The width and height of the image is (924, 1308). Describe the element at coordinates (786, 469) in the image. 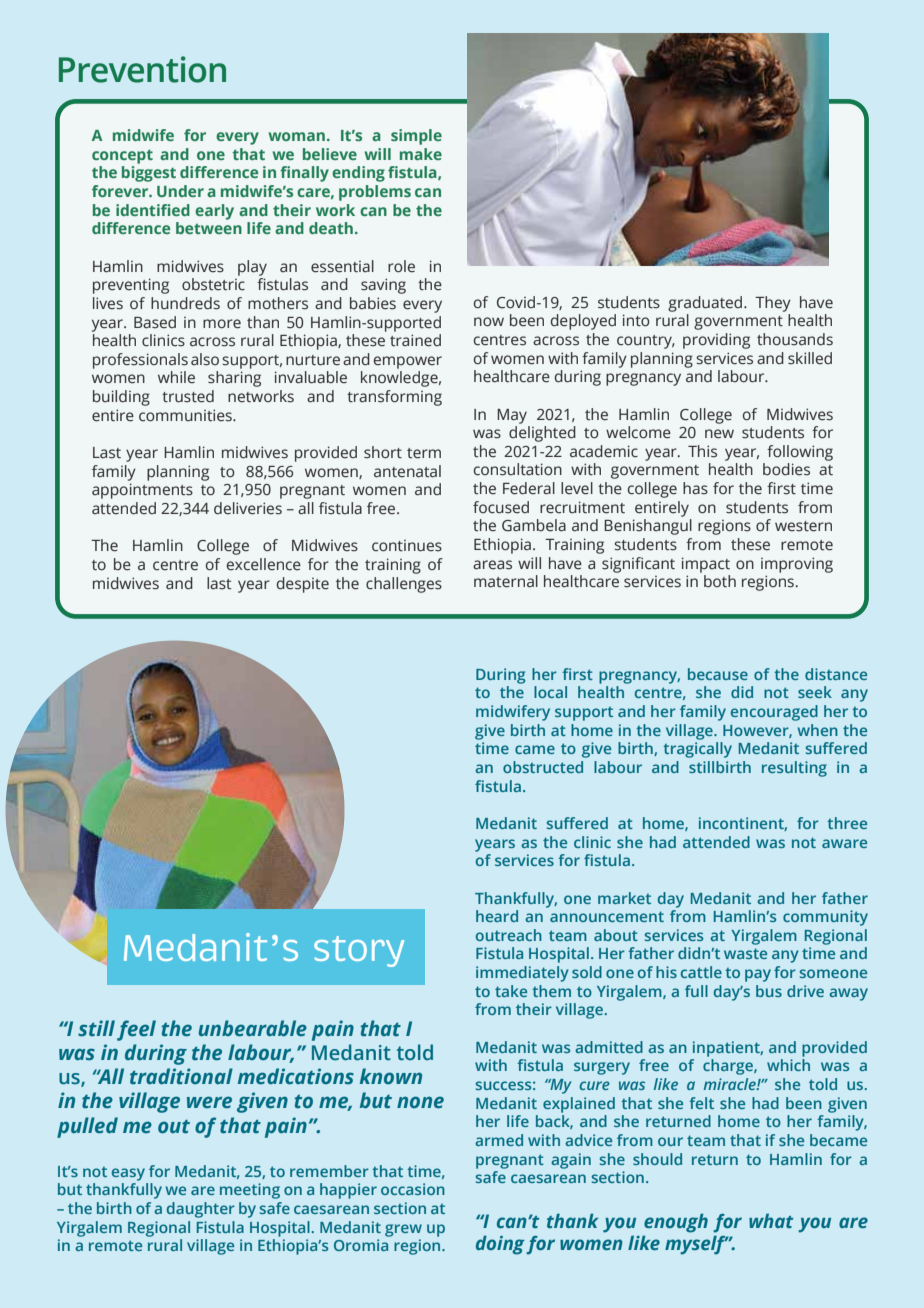

I see `bodies` at that location.
